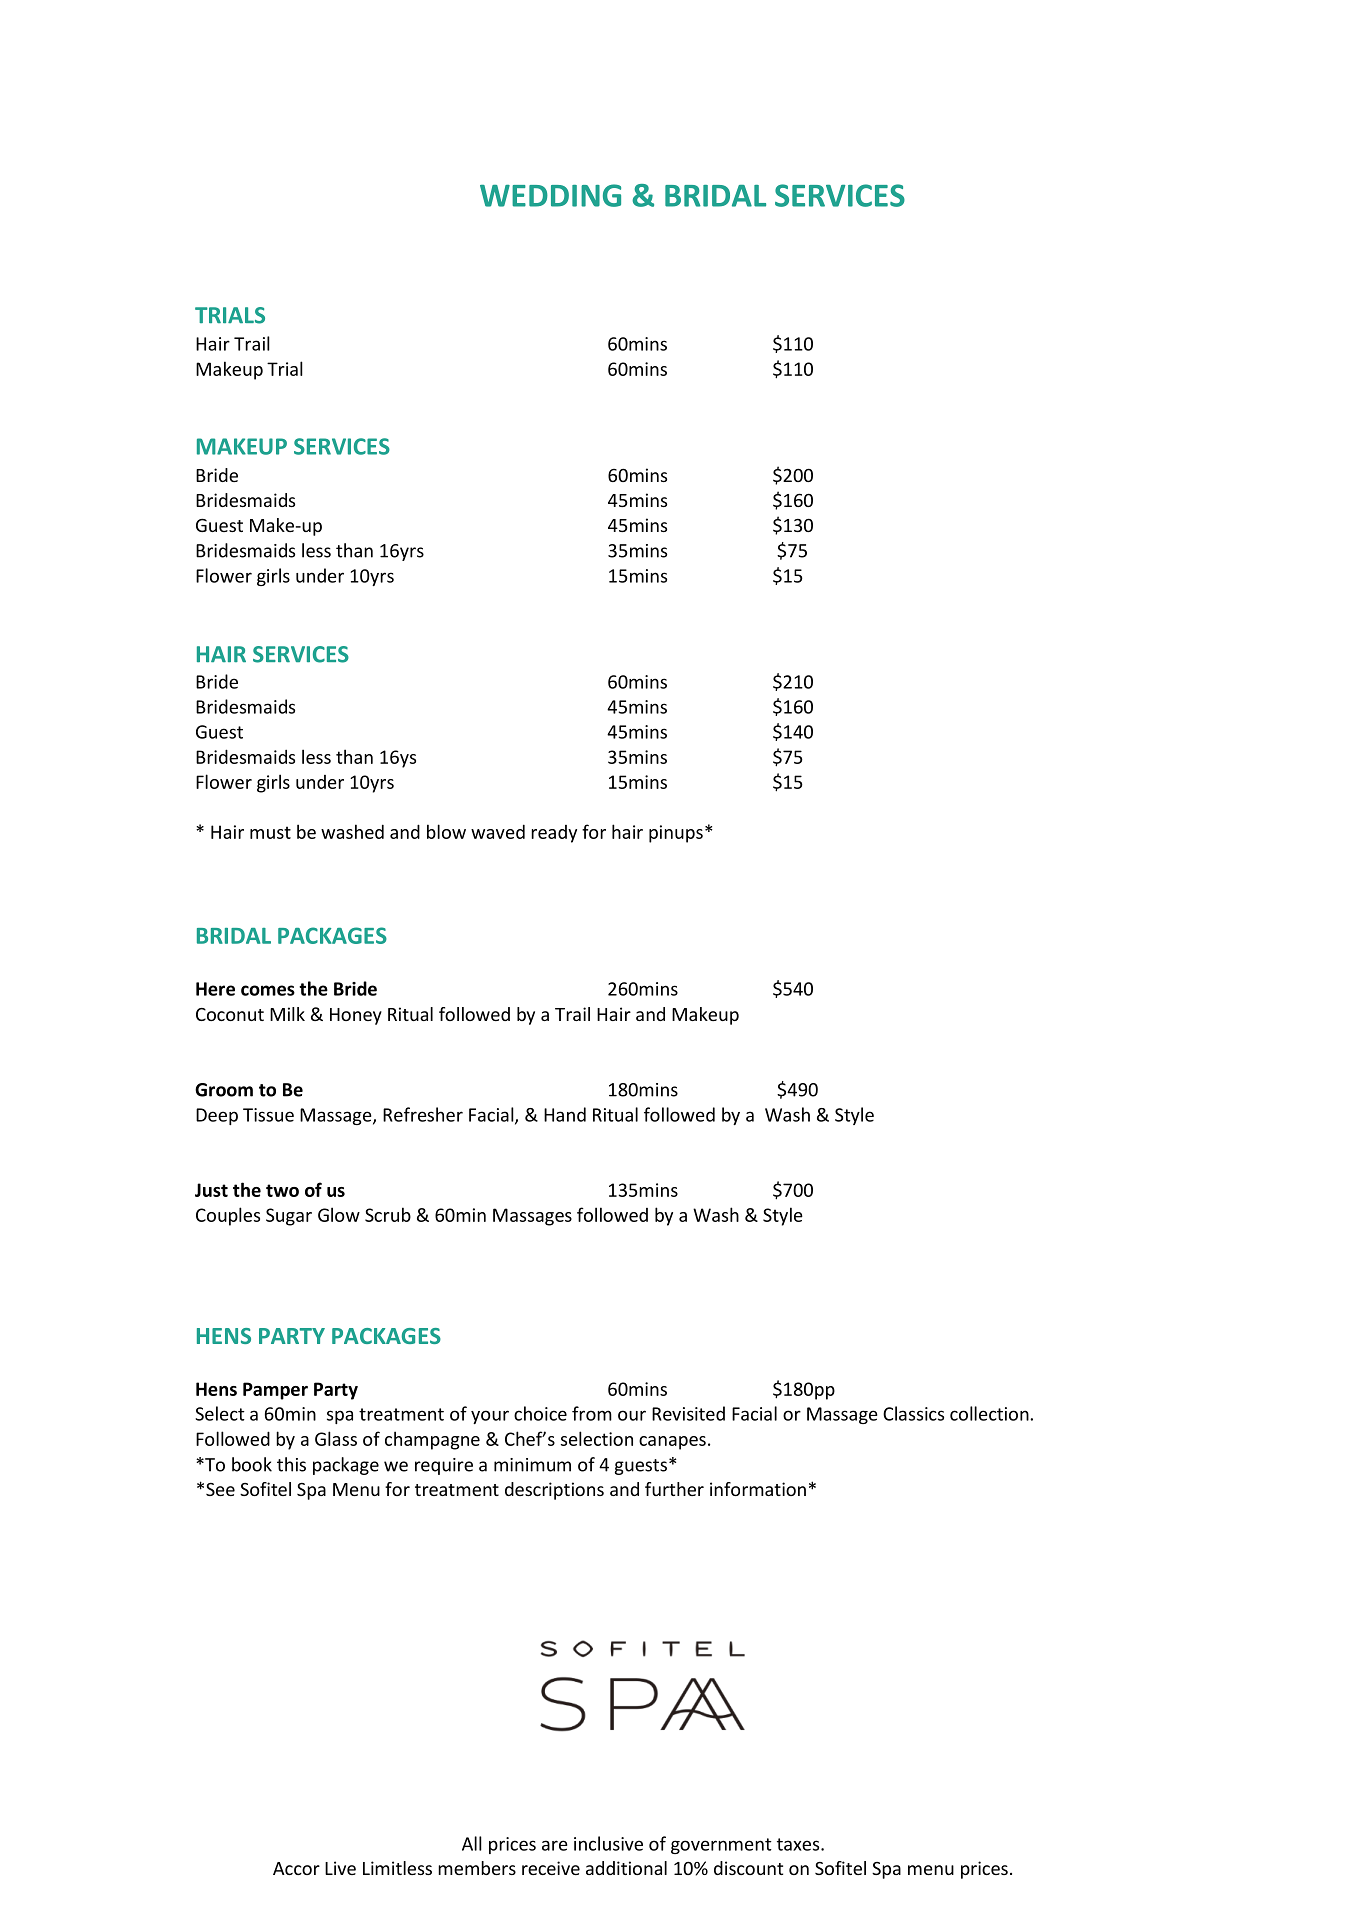 This screenshot has width=1364, height=1929. Describe the element at coordinates (592, 1413) in the screenshot. I see `from` at that location.
